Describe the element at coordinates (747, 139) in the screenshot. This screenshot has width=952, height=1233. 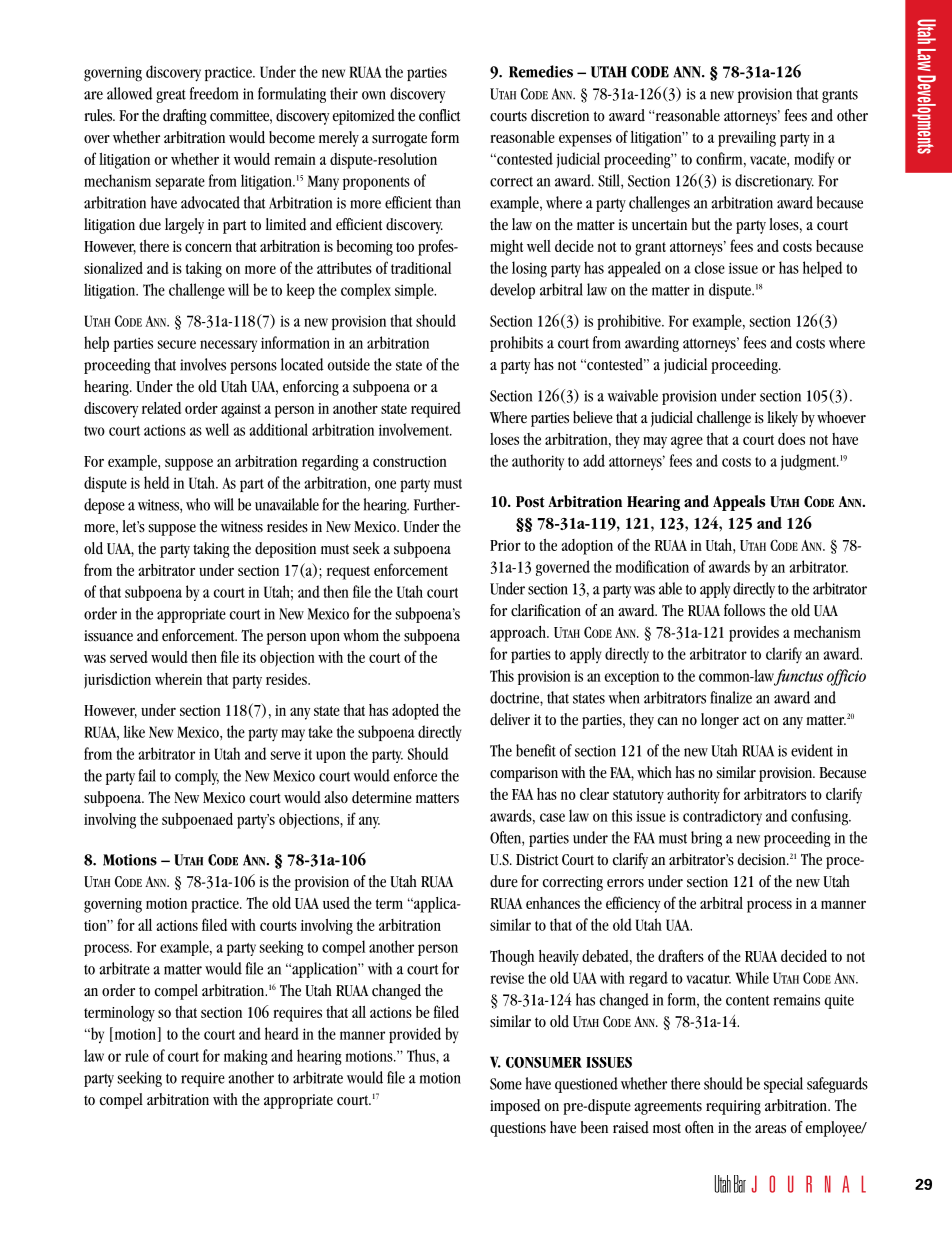
I see `prevailing` at that location.
